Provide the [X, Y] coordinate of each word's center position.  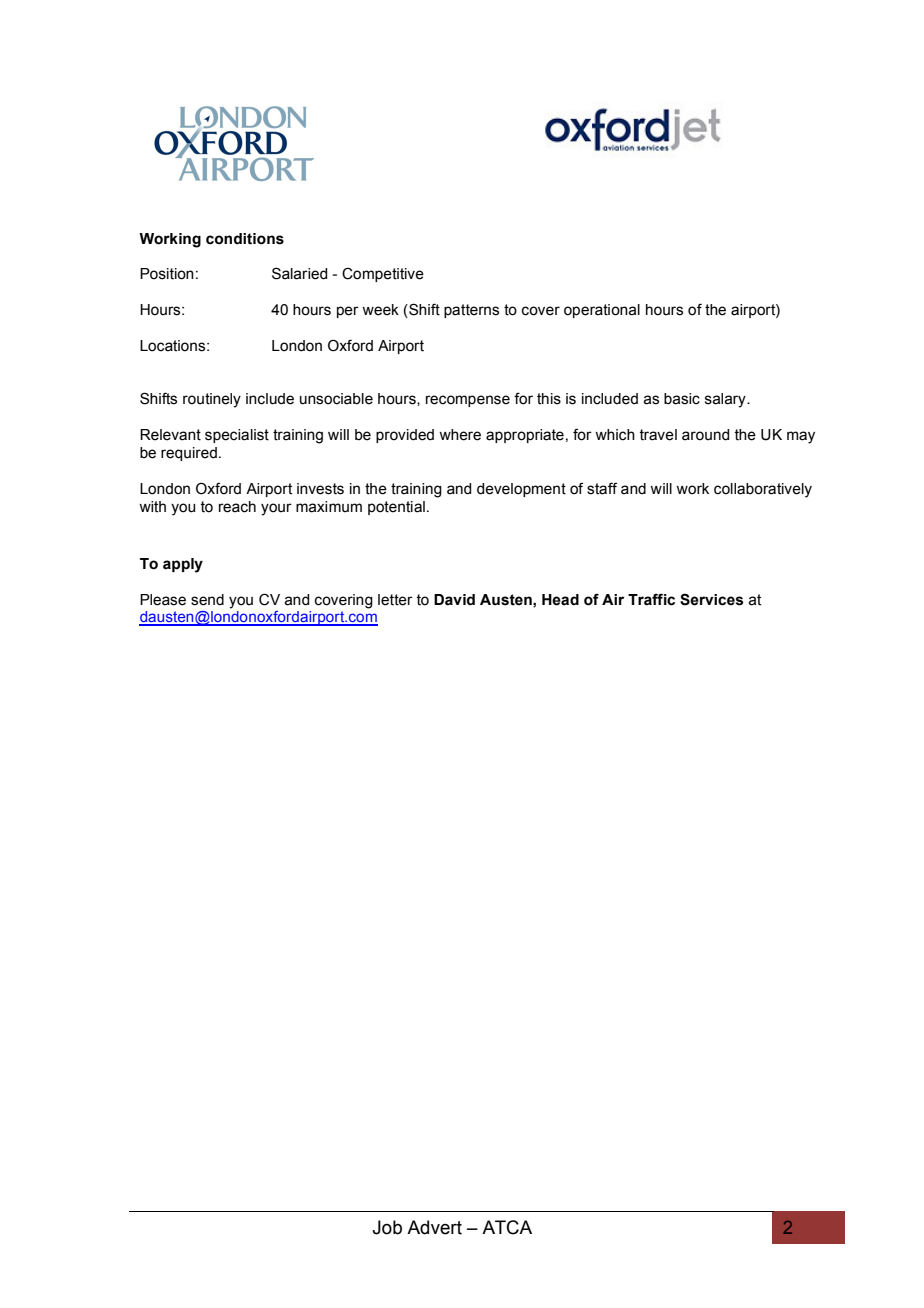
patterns [471, 311]
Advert [434, 1227]
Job [387, 1227]
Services [711, 599]
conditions [245, 239]
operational [602, 311]
